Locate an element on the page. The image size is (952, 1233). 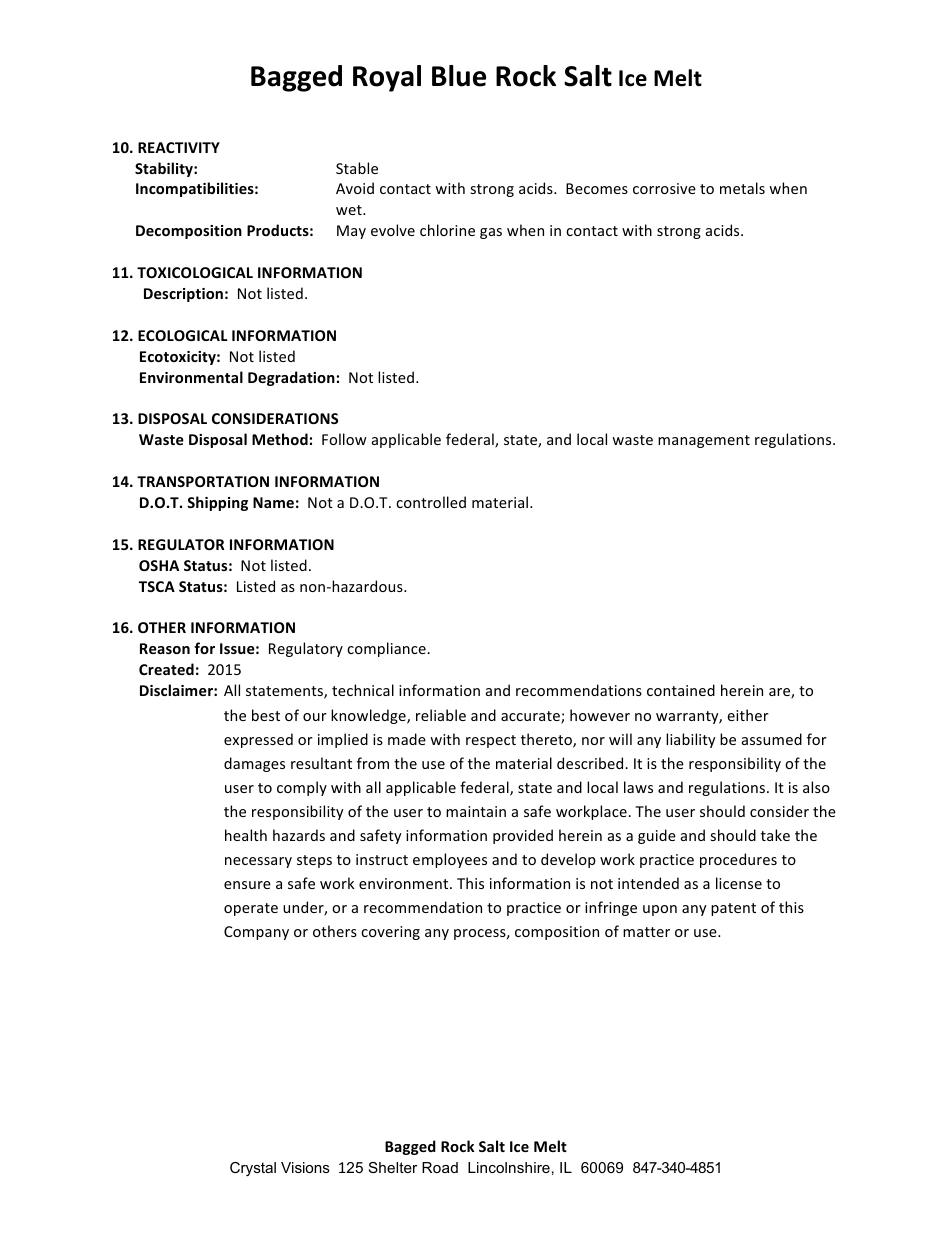
compliance is located at coordinates (387, 649).
